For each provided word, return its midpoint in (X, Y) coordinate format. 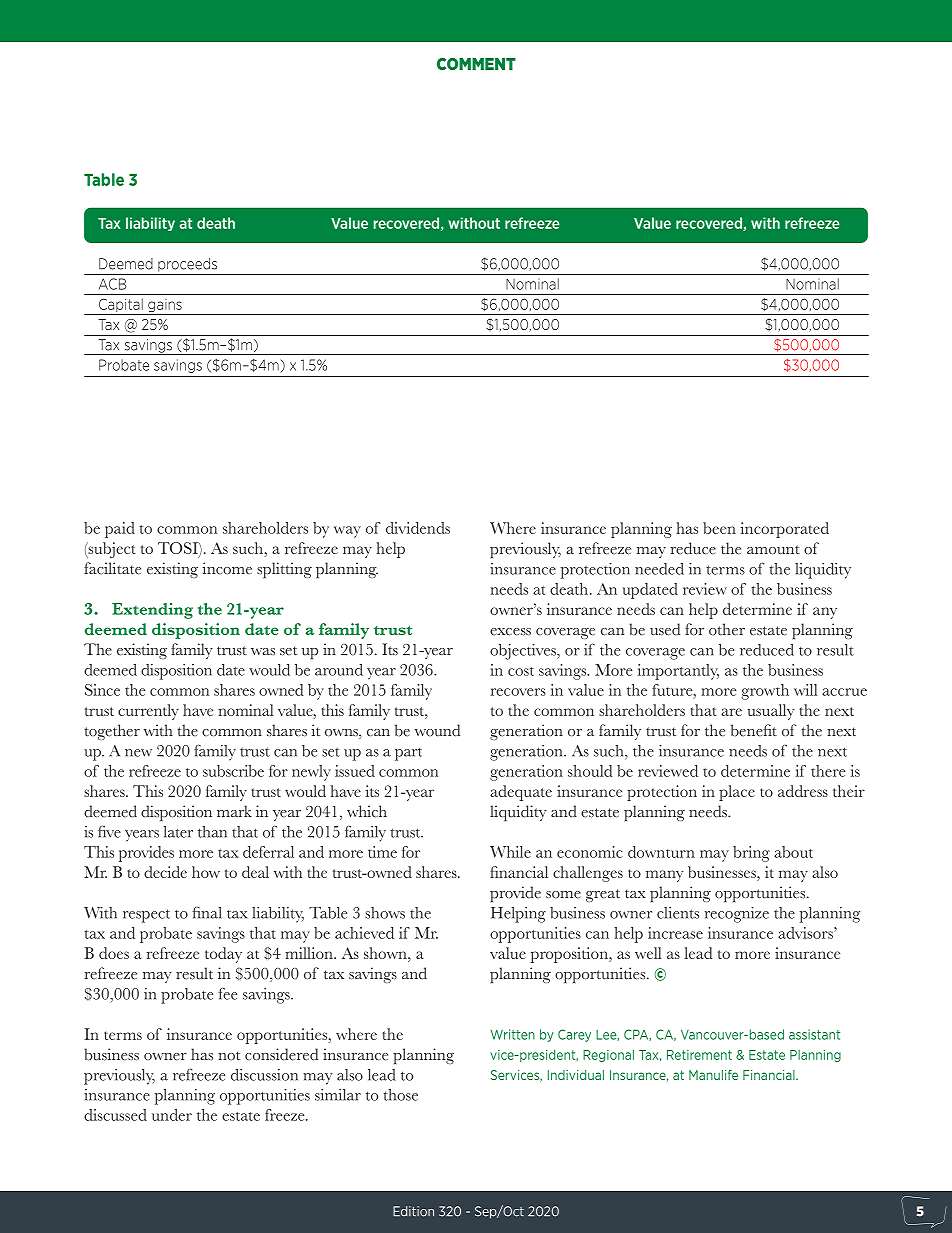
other (727, 629)
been (719, 528)
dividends (418, 528)
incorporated (785, 530)
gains (165, 307)
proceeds (187, 265)
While (510, 852)
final (207, 913)
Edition (413, 1211)
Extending (152, 611)
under (172, 1115)
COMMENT (476, 64)
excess (510, 632)
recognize (737, 915)
